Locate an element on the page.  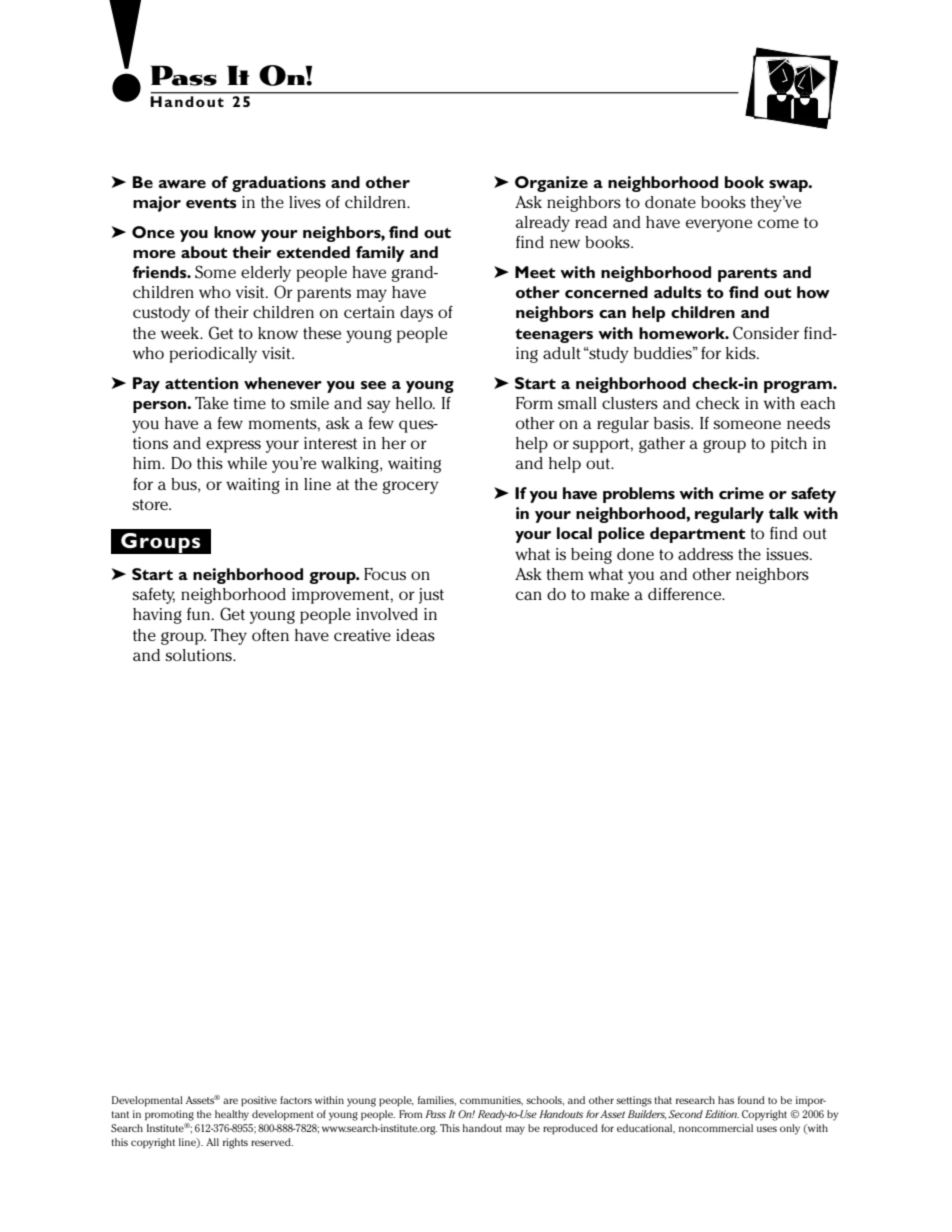
often is located at coordinates (270, 635).
